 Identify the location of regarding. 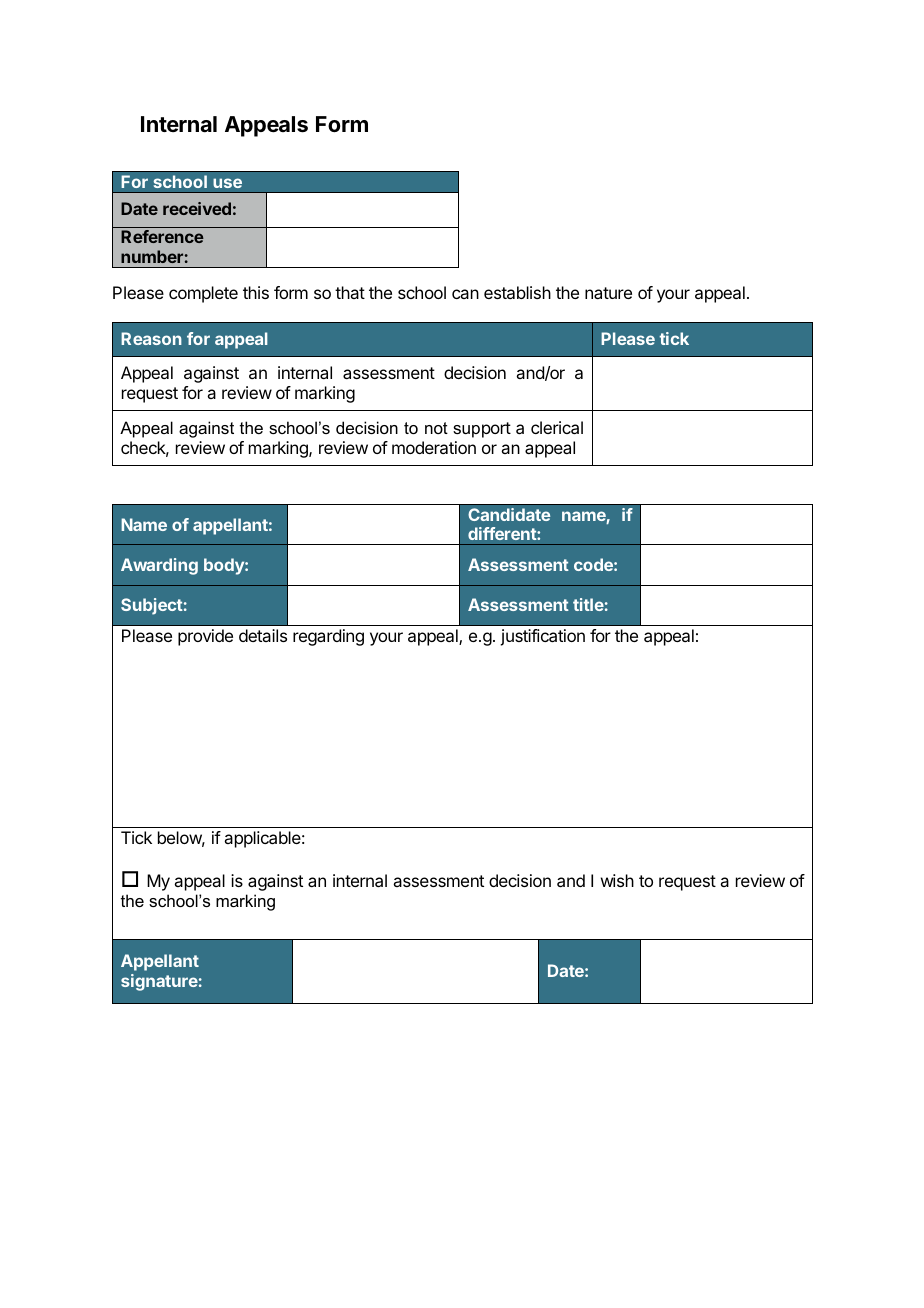
(328, 637).
